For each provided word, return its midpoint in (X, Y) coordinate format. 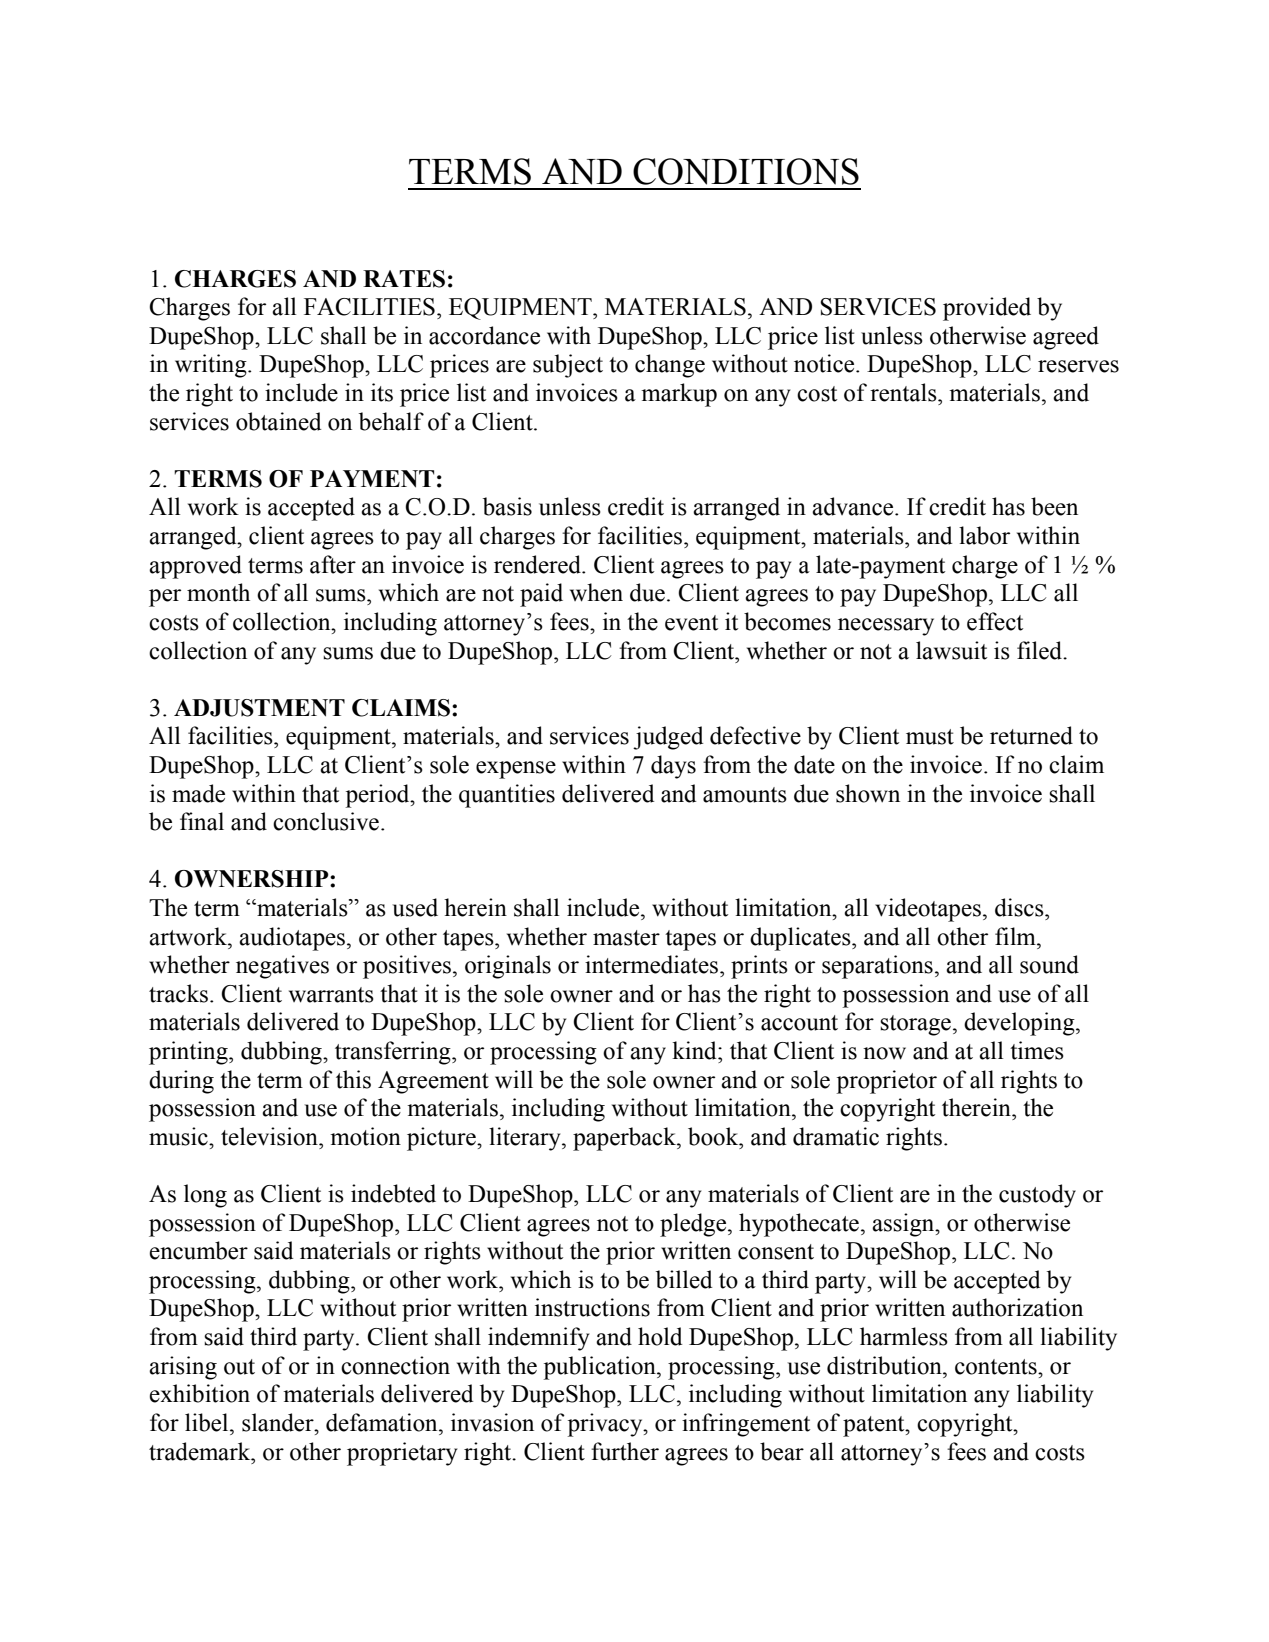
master (626, 938)
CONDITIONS (746, 171)
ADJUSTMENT (259, 708)
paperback (625, 1139)
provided (987, 309)
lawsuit (951, 650)
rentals (904, 392)
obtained (278, 421)
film (1016, 936)
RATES (404, 279)
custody (1037, 1196)
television (270, 1136)
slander (279, 1422)
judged (668, 738)
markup (679, 395)
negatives (282, 967)
